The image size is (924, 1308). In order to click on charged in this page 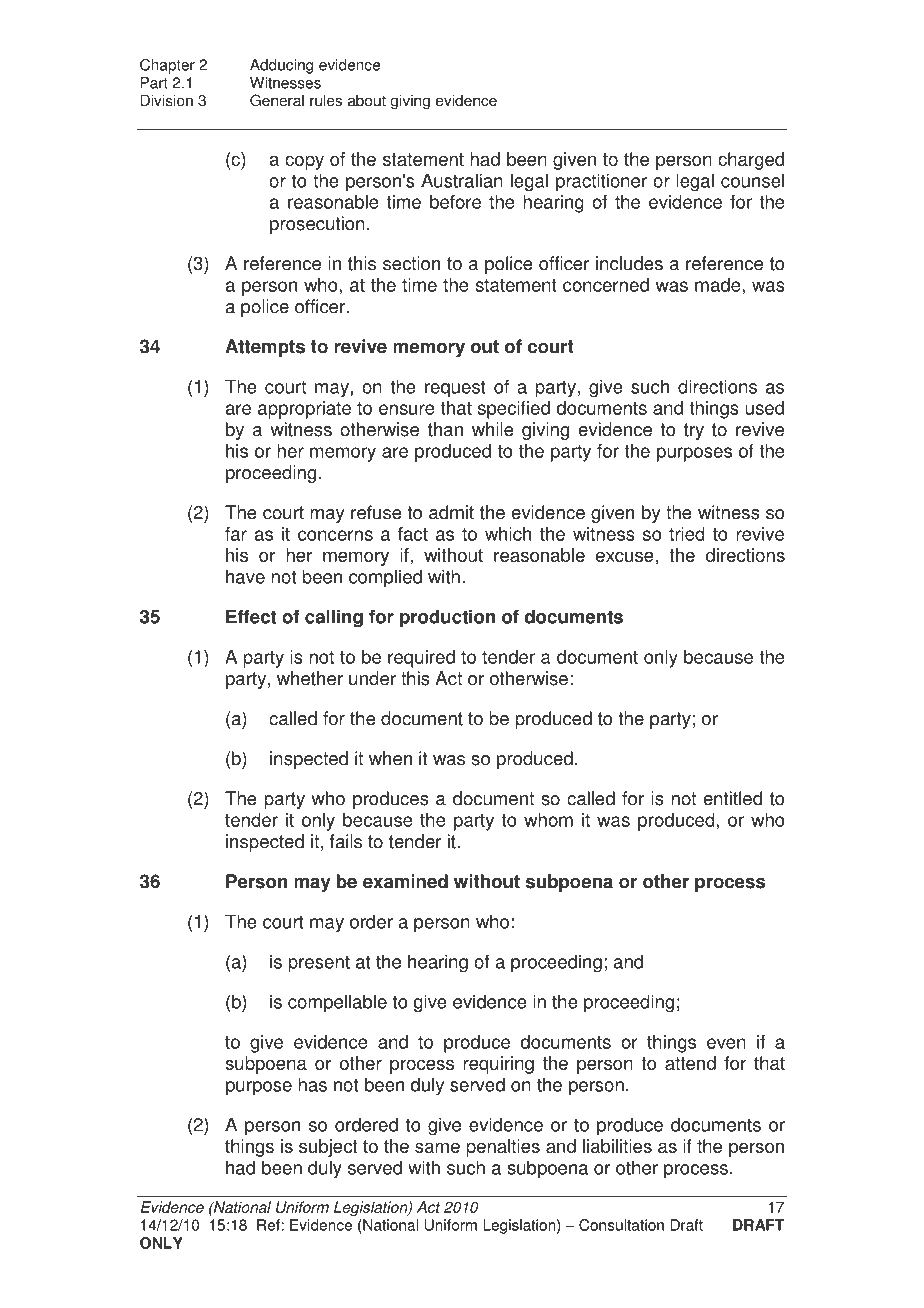, I will do `click(751, 161)`.
